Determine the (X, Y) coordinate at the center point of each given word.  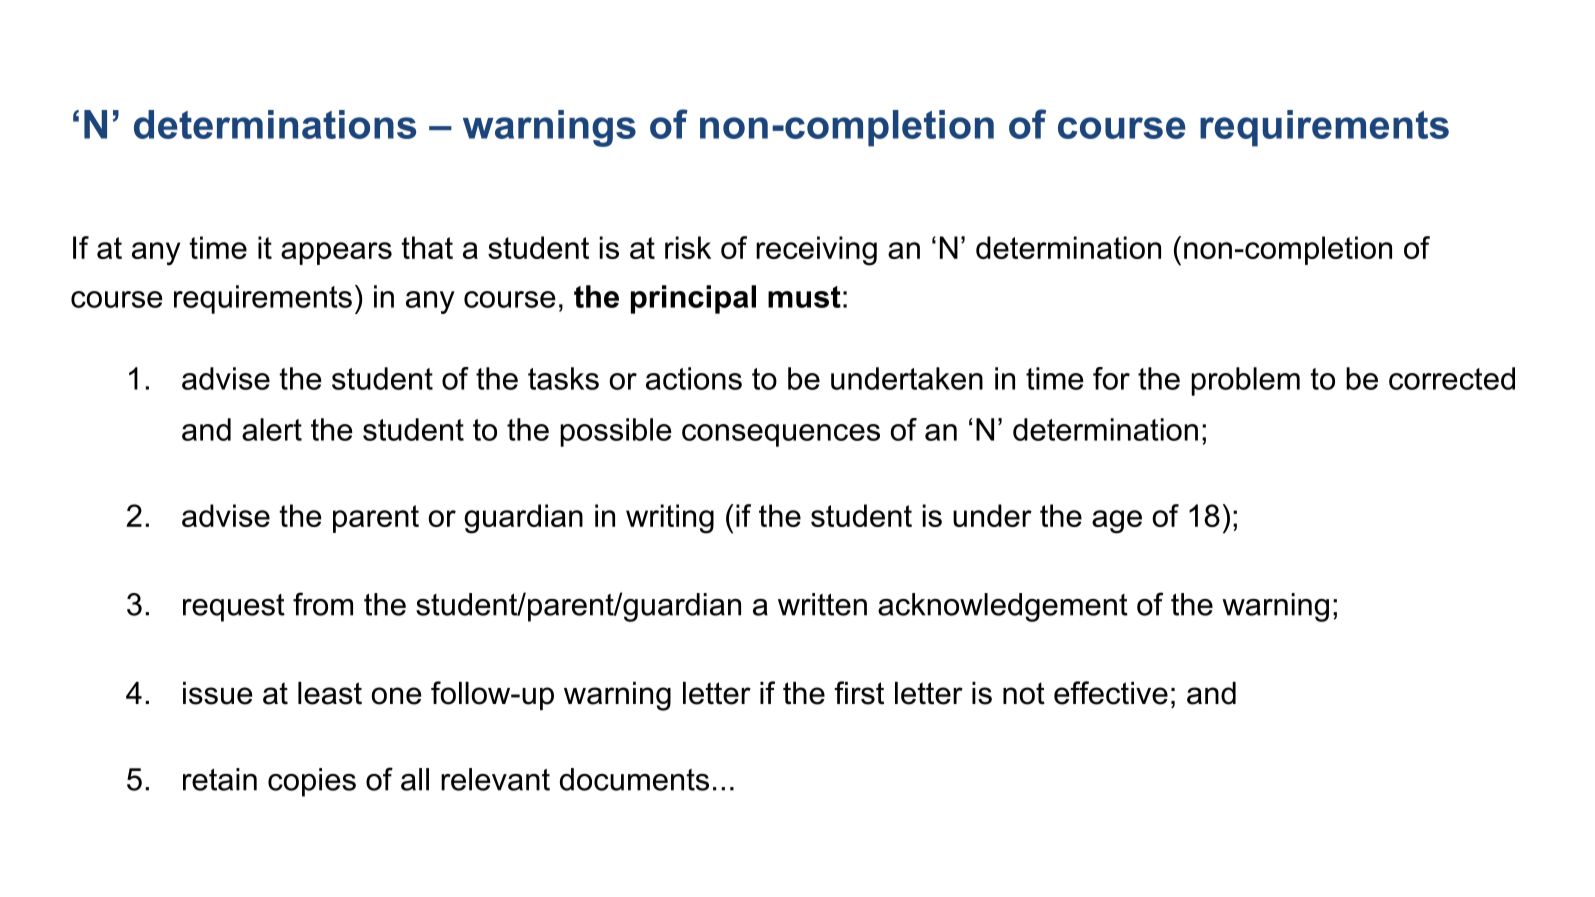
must (804, 297)
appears (336, 253)
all (415, 779)
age (1117, 522)
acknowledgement (1003, 607)
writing (670, 519)
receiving (816, 251)
